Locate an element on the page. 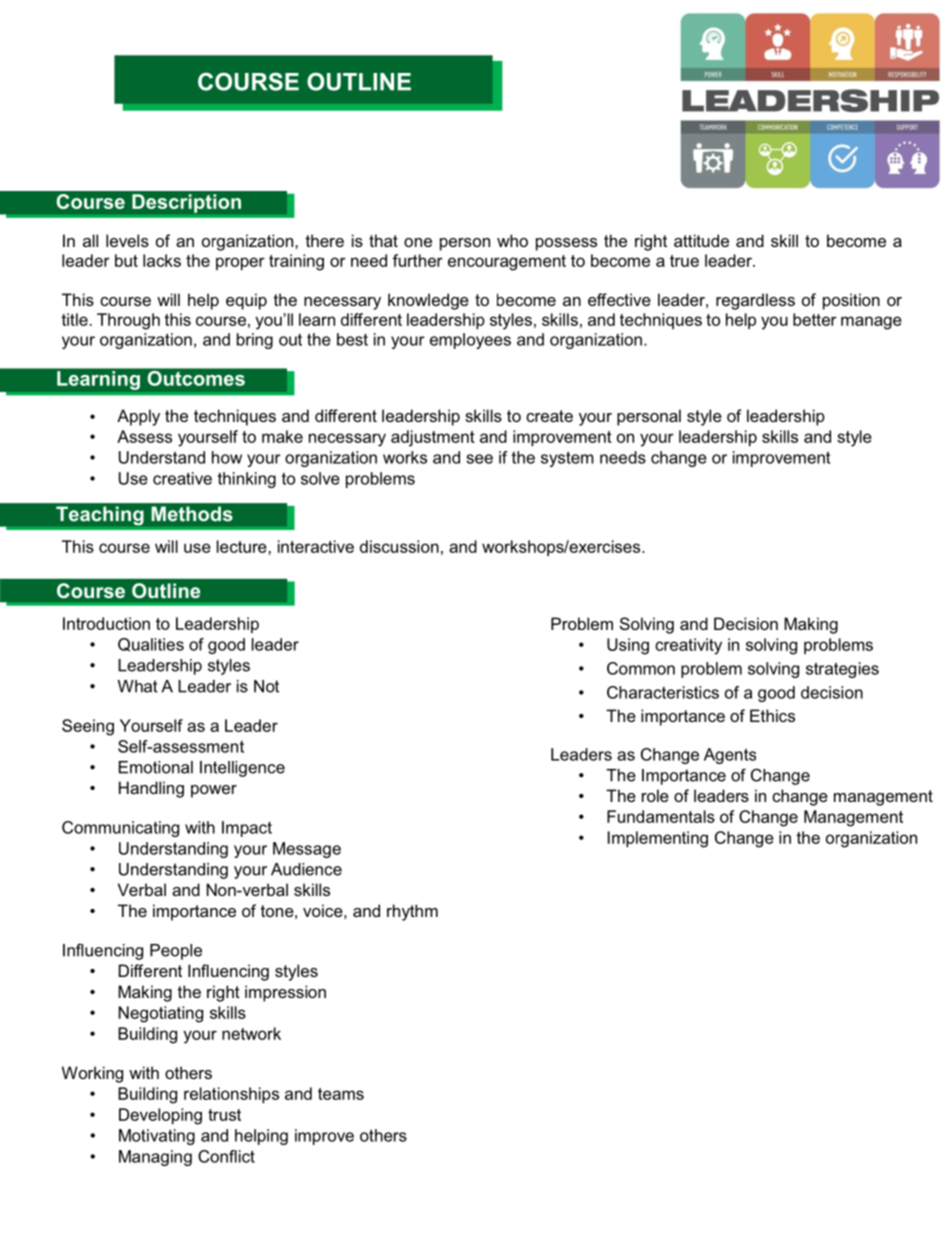 Image resolution: width=952 pixels, height=1233 pixels. regardless is located at coordinates (755, 301).
